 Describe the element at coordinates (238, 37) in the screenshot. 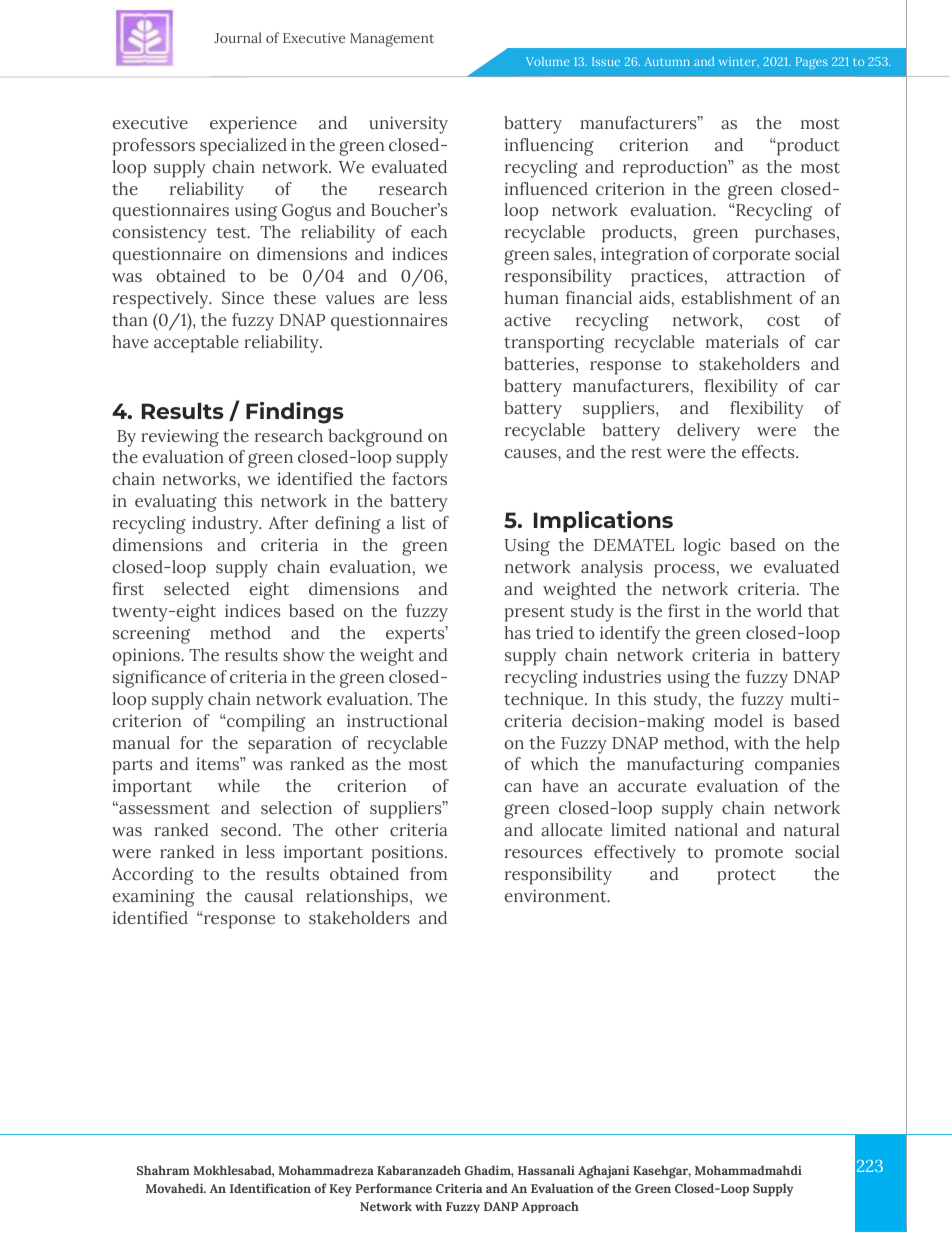

I see `Journal` at that location.
